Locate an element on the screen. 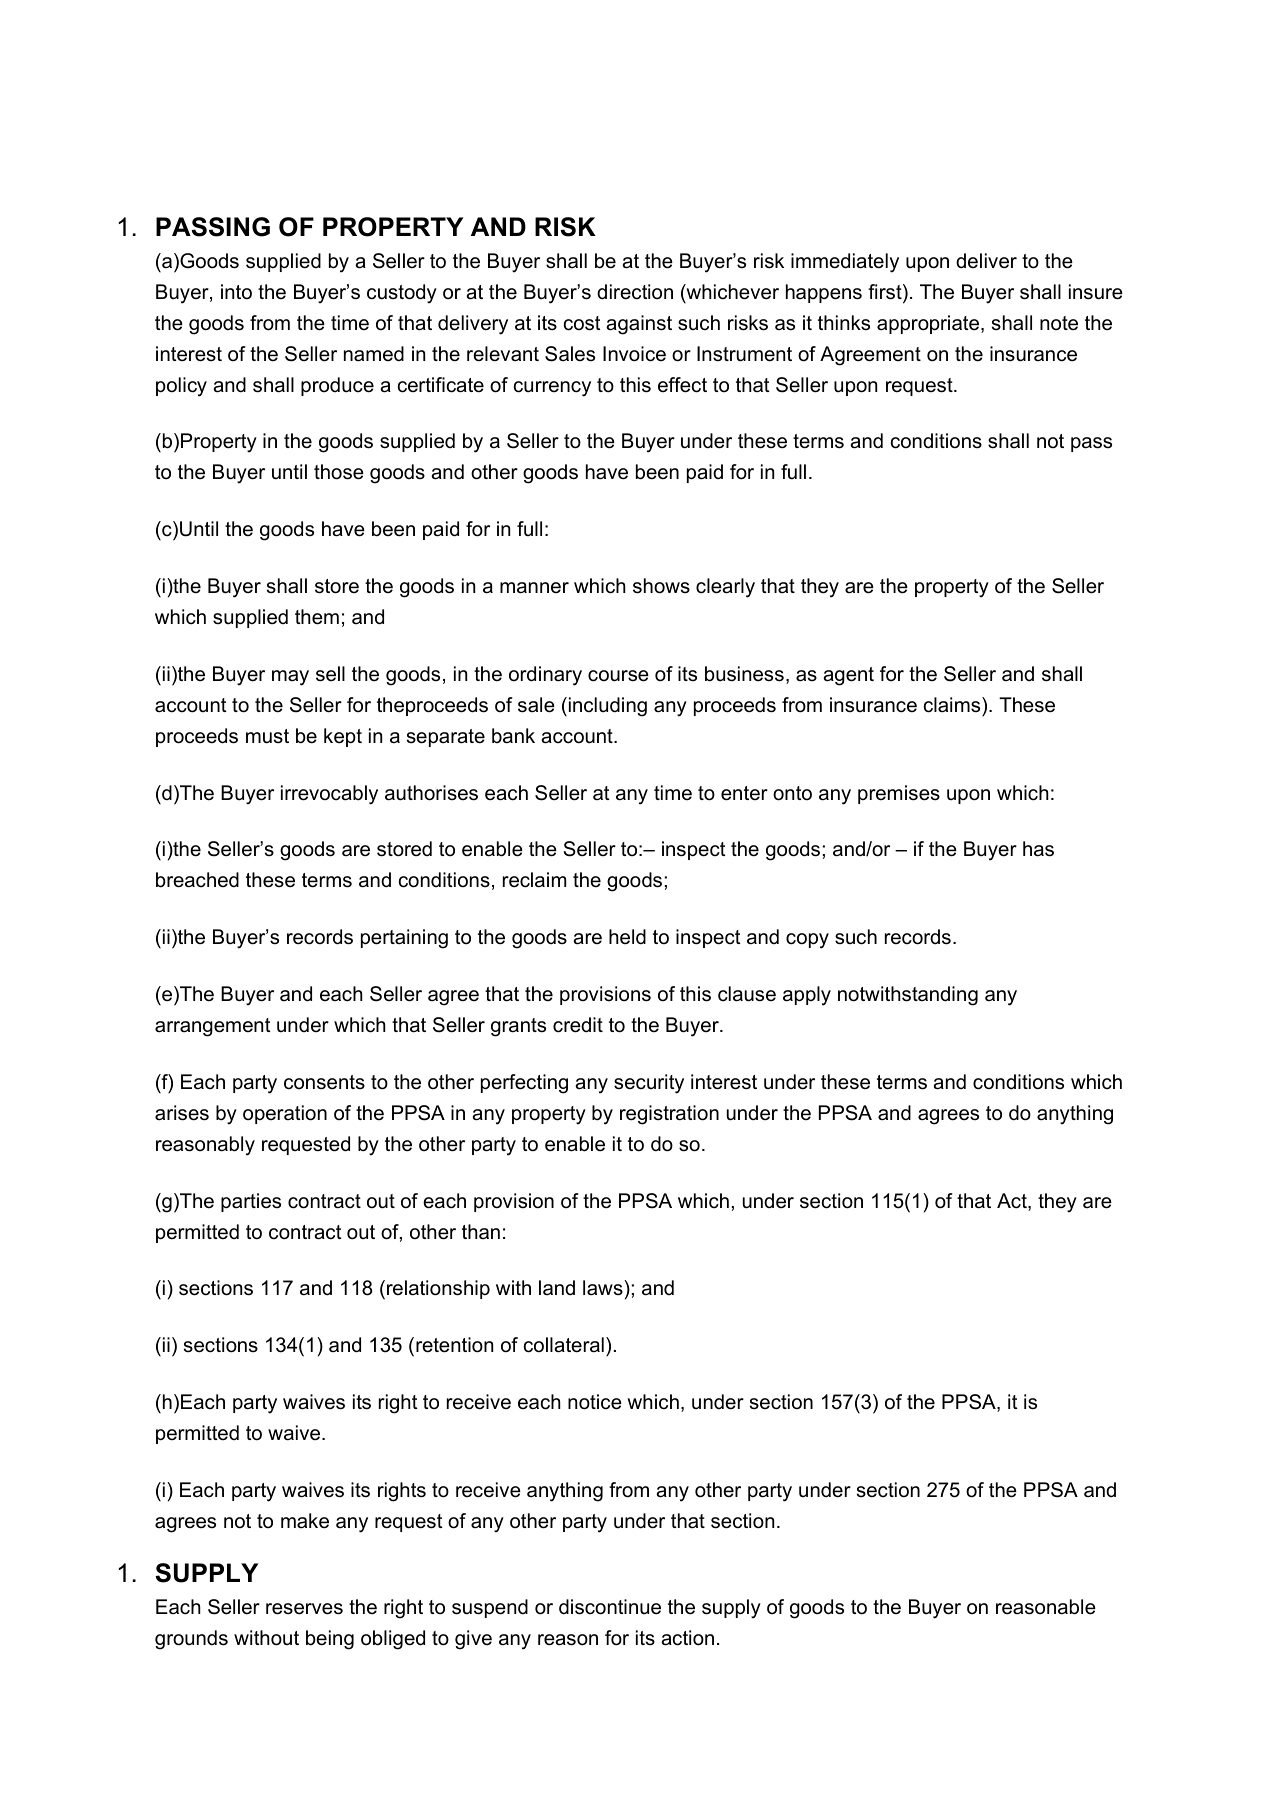 The height and width of the screenshot is (1812, 1281). direction is located at coordinates (635, 292).
